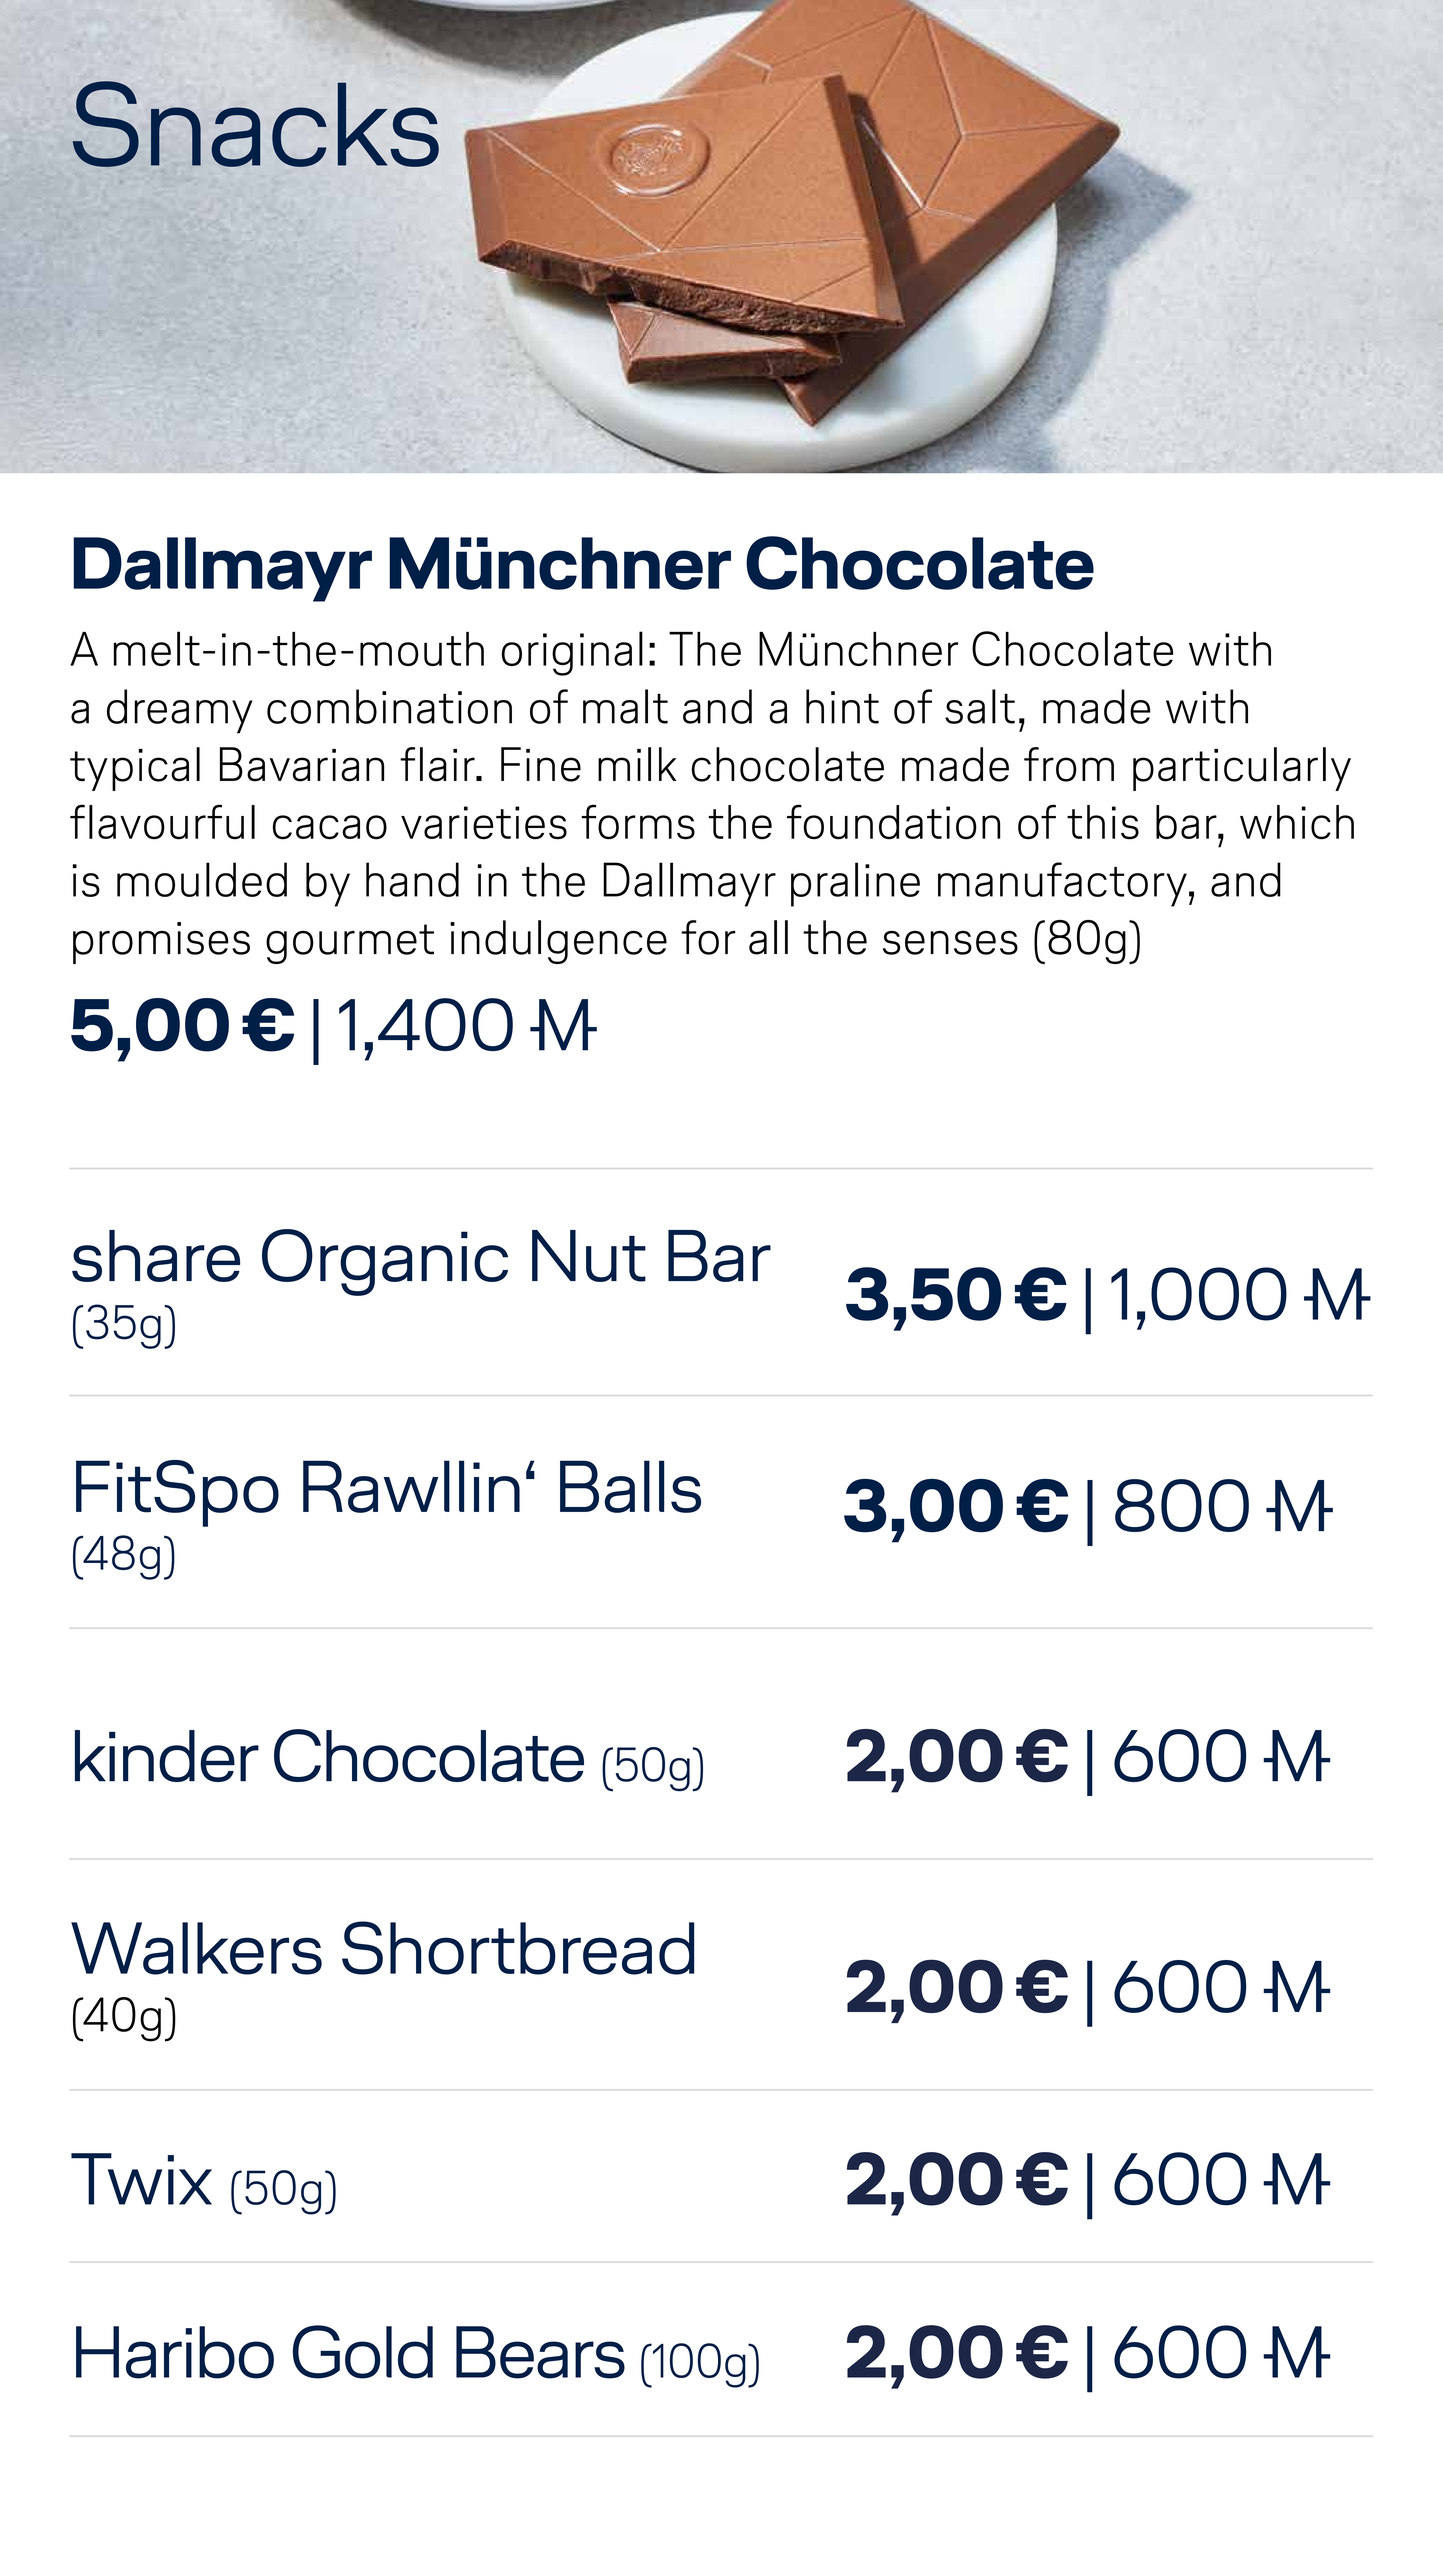 Image resolution: width=1443 pixels, height=2566 pixels. I want to click on Gold, so click(363, 2352).
